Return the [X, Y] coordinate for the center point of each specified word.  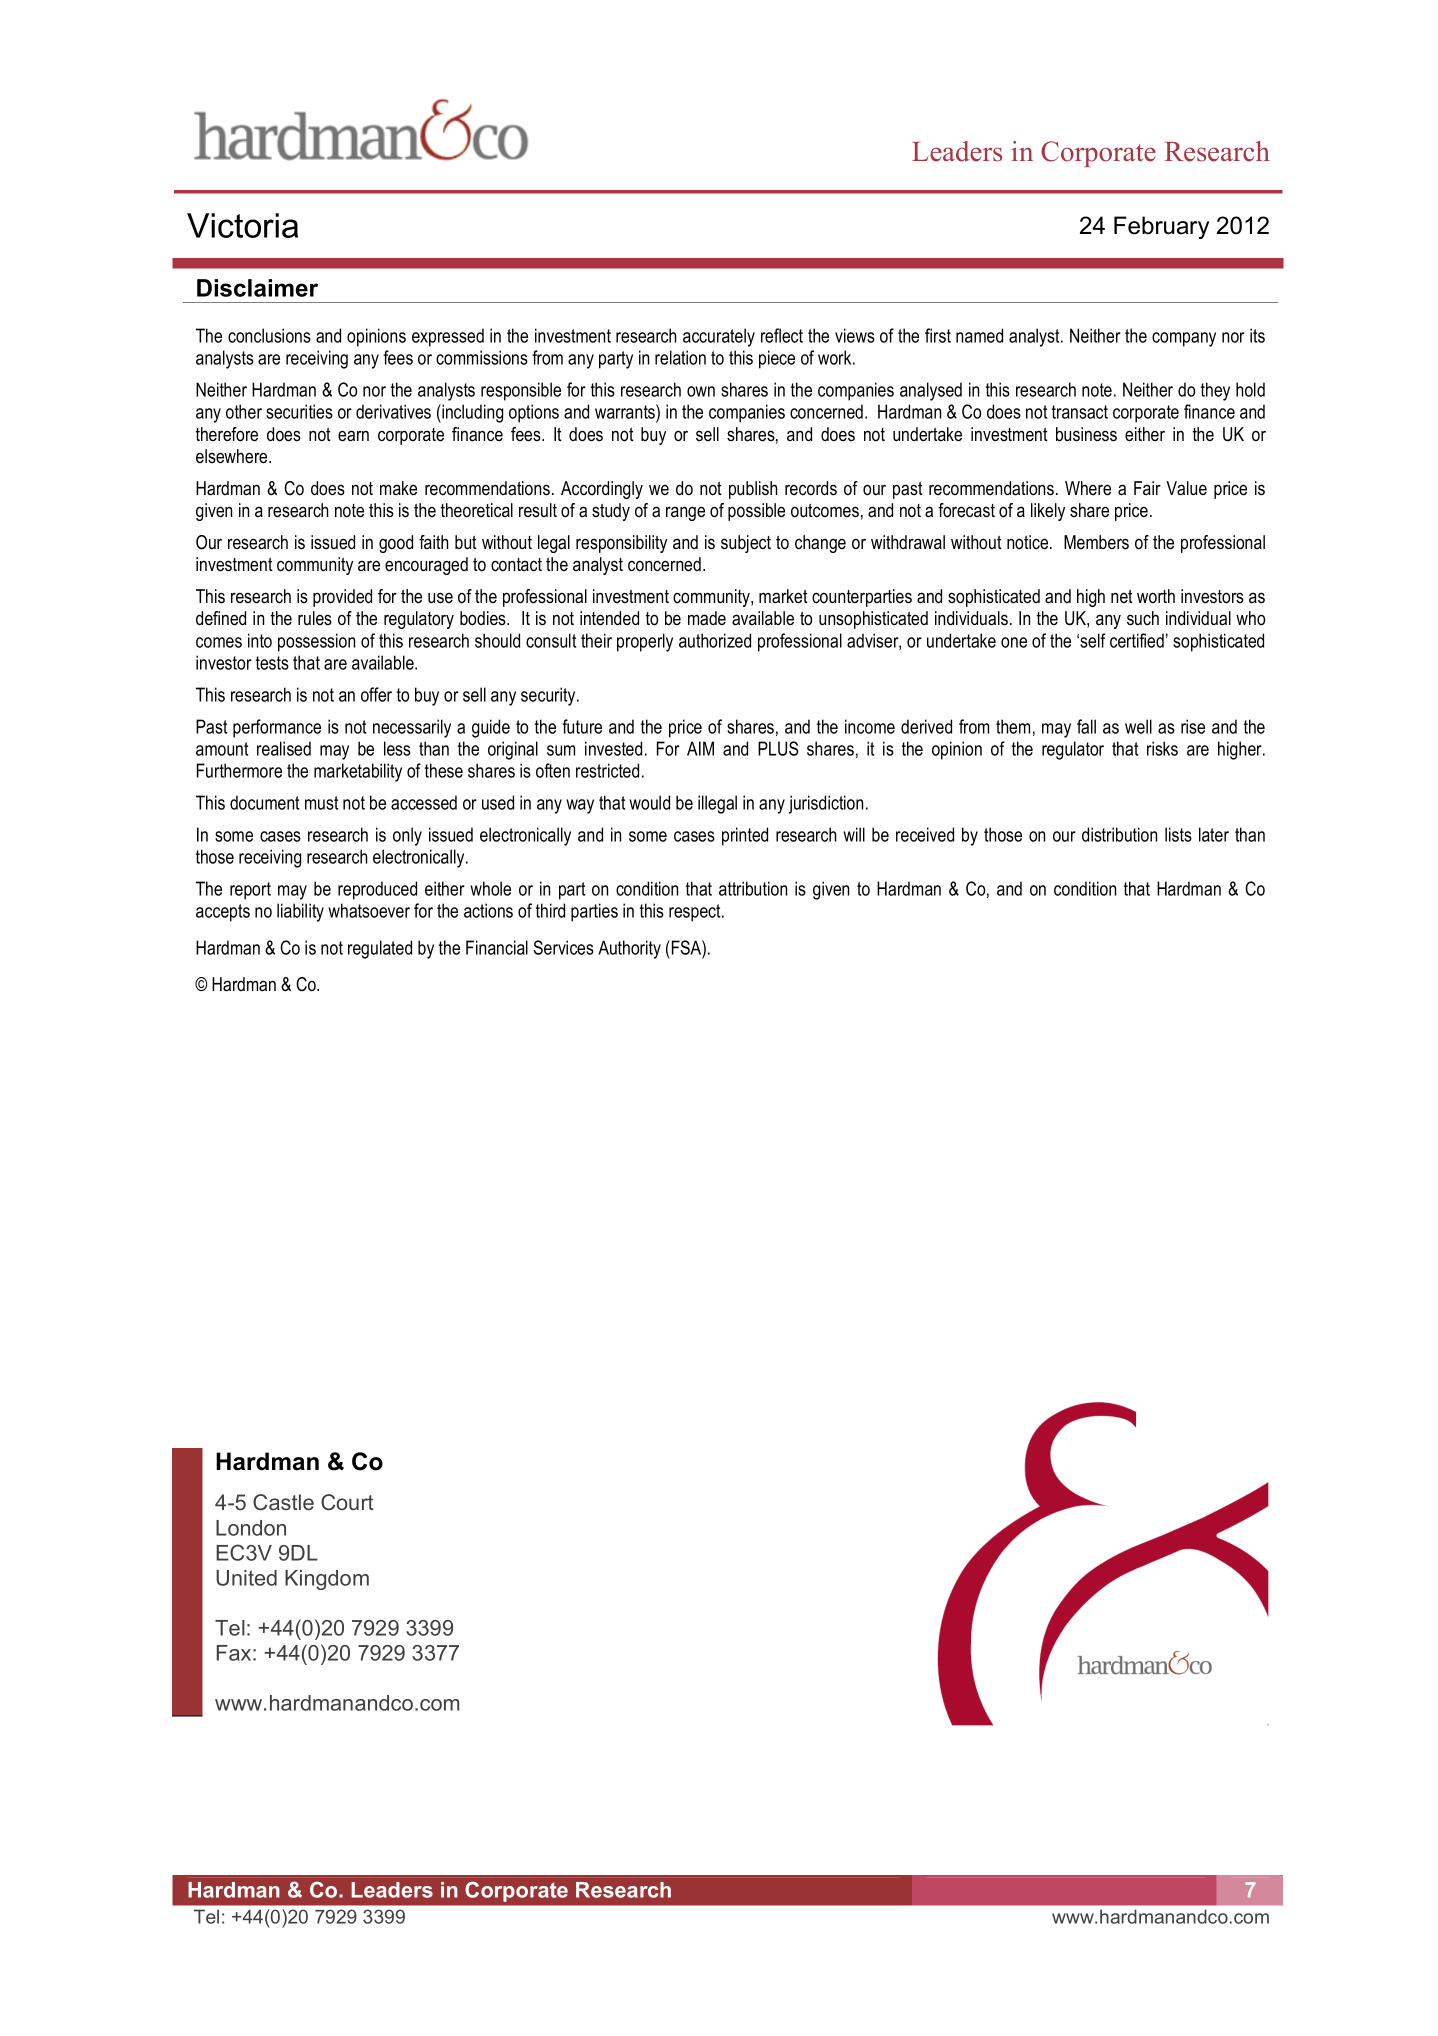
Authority [629, 949]
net [1122, 596]
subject [746, 544]
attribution [753, 888]
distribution [1119, 834]
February [1161, 227]
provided [342, 598]
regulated [380, 949]
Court [347, 1502]
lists [1178, 834]
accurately [719, 337]
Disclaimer [257, 288]
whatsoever [369, 910]
